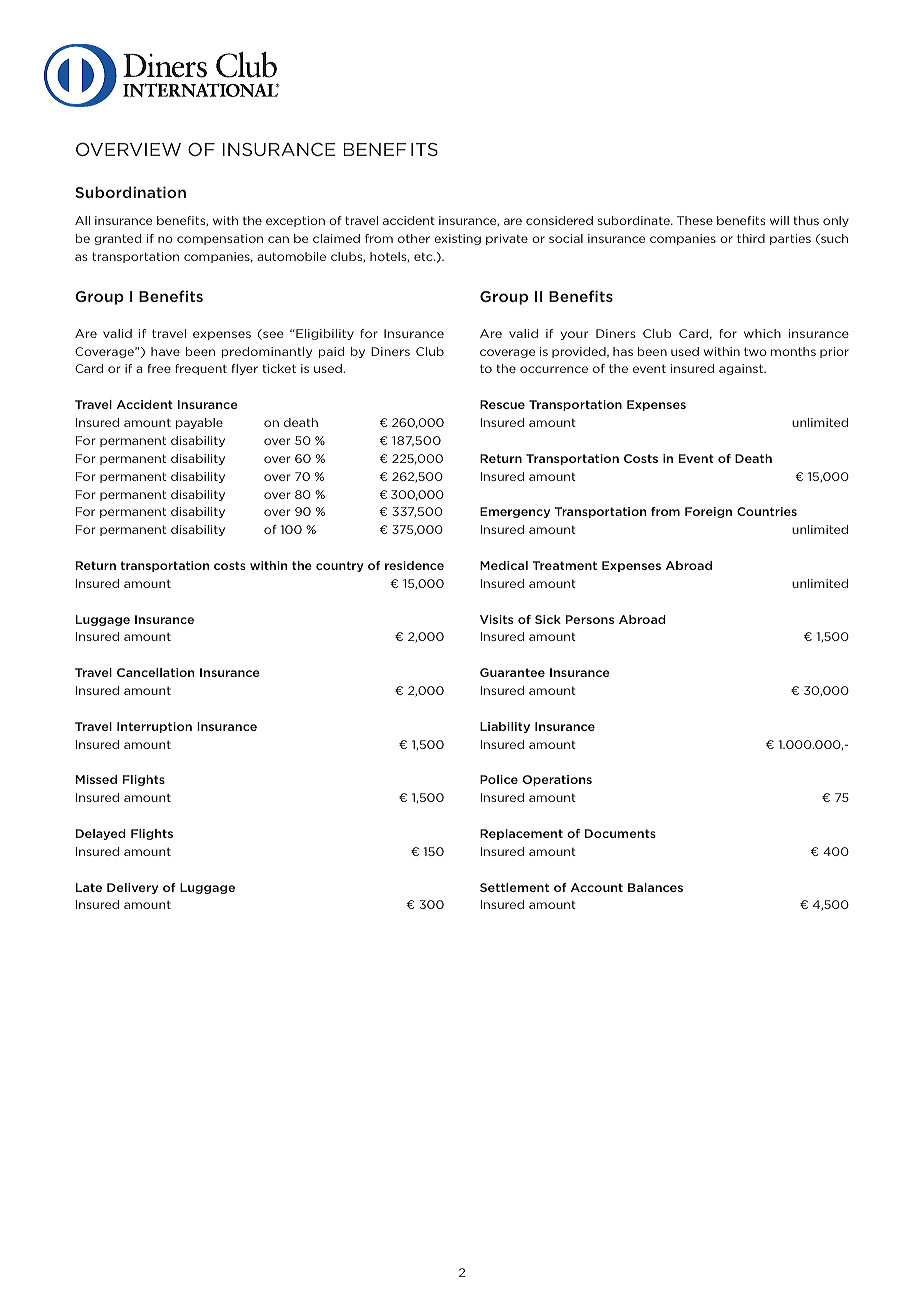 This document has width=924, height=1308. Describe the element at coordinates (779, 220) in the document. I see `will` at that location.
